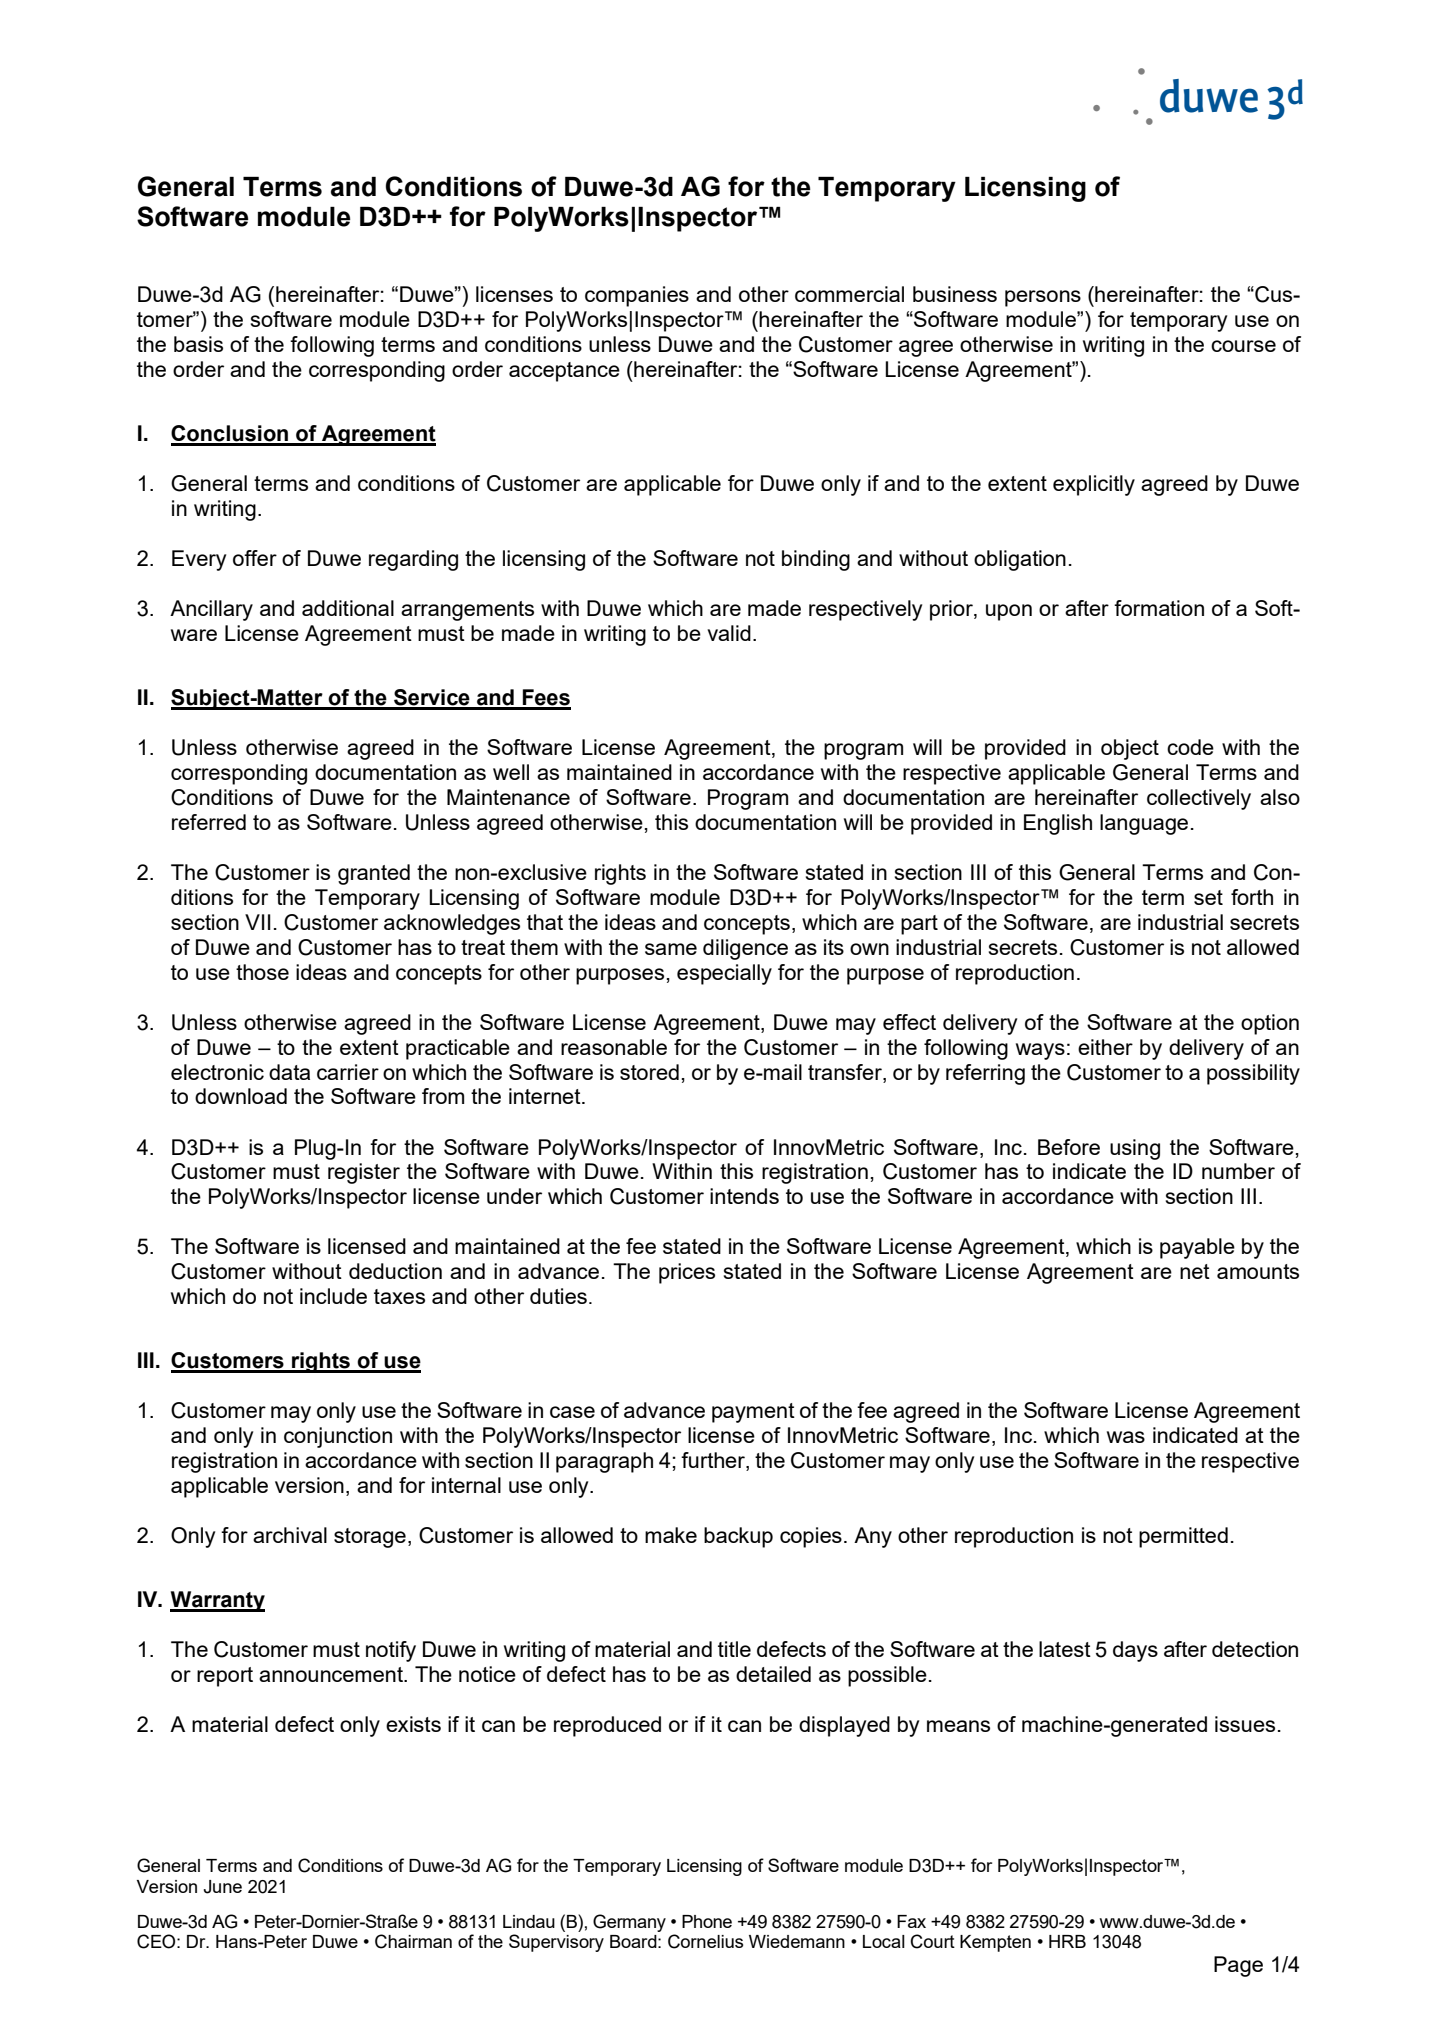 The image size is (1437, 2032). Describe the element at coordinates (198, 344) in the screenshot. I see `basis` at that location.
